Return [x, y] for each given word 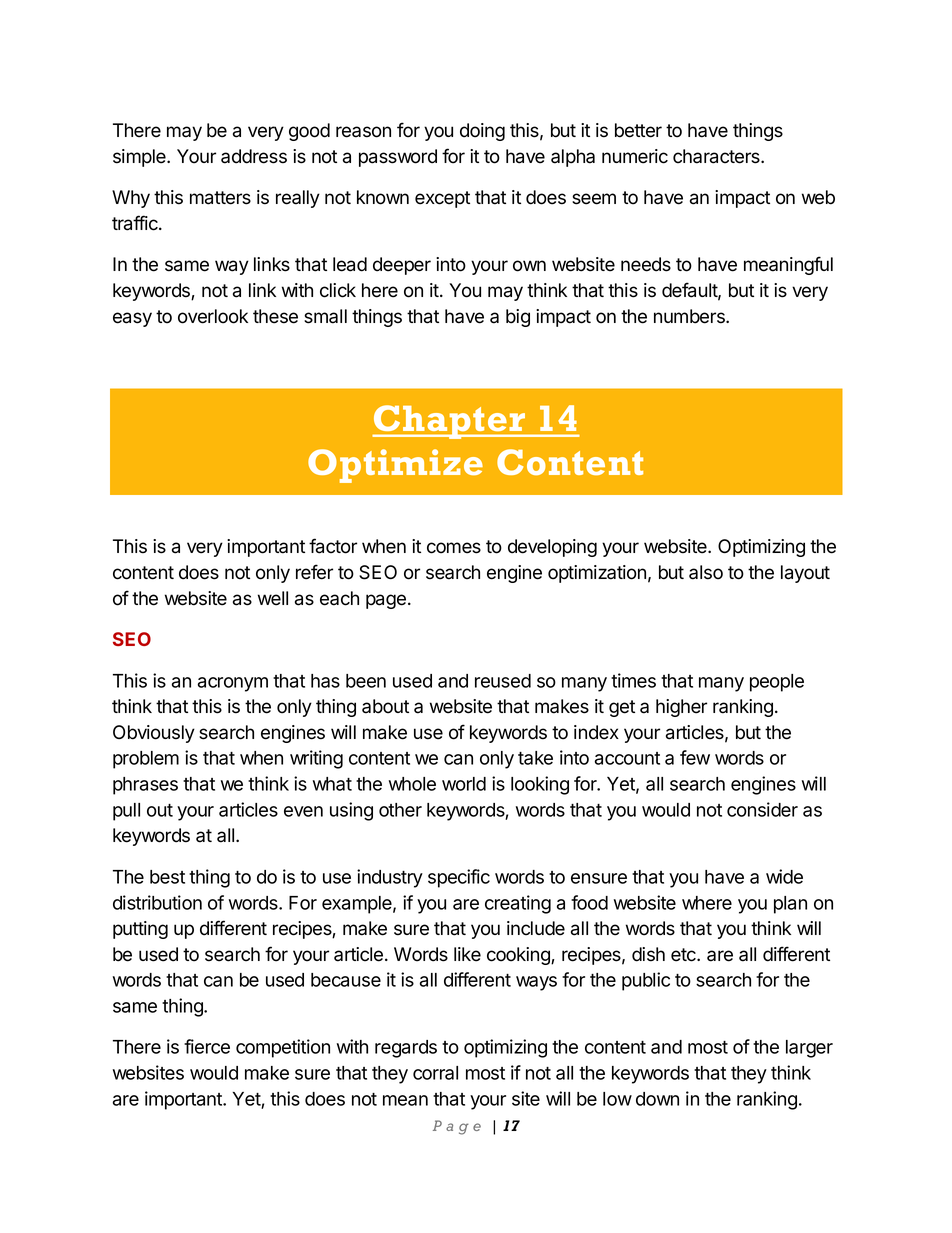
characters [717, 156]
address [254, 156]
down [657, 1099]
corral [435, 1073]
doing [482, 132]
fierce [207, 1046]
